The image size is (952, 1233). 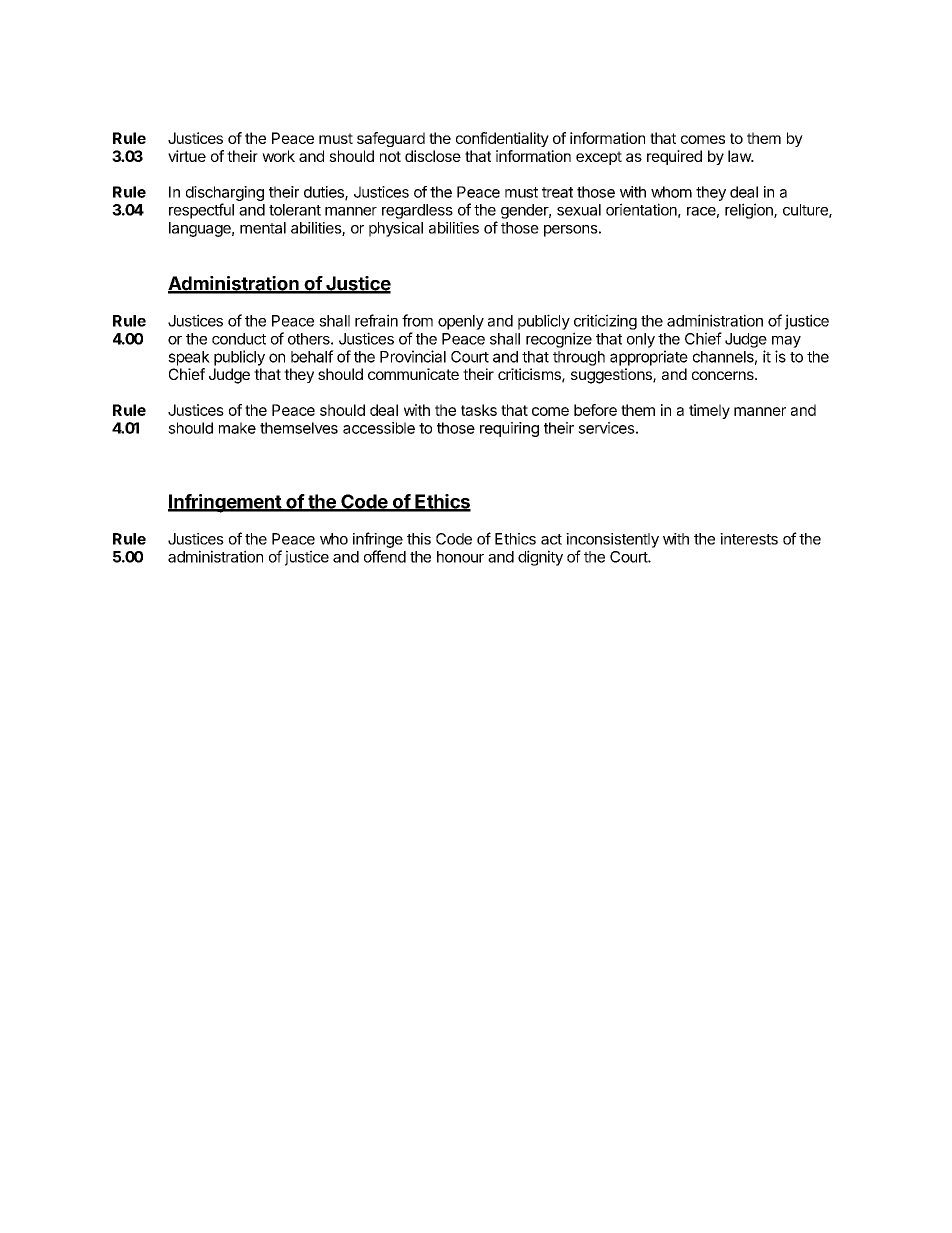 What do you see at coordinates (571, 231) in the page?
I see `persons` at bounding box center [571, 231].
